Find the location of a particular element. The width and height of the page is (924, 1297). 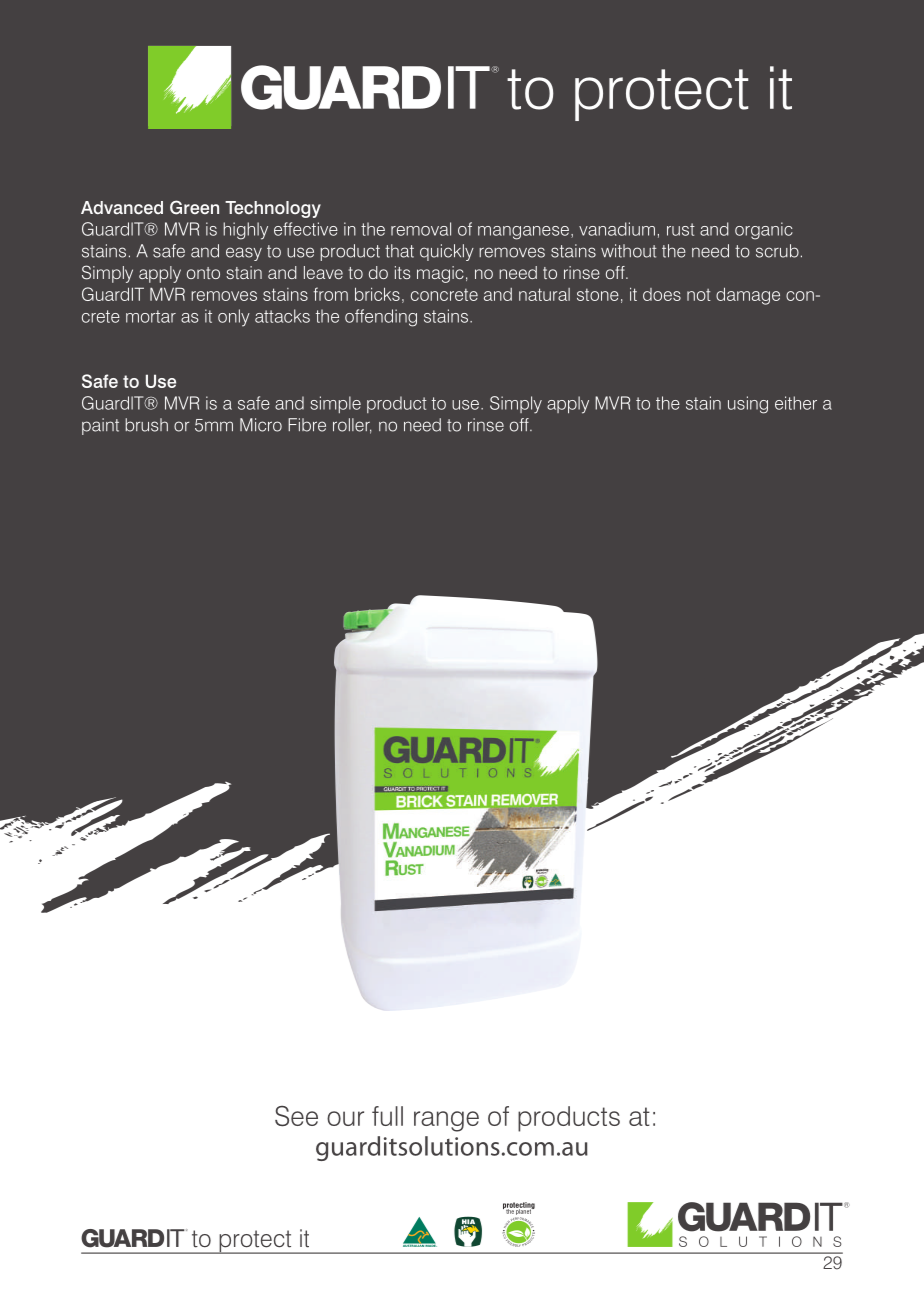

rust is located at coordinates (681, 229).
